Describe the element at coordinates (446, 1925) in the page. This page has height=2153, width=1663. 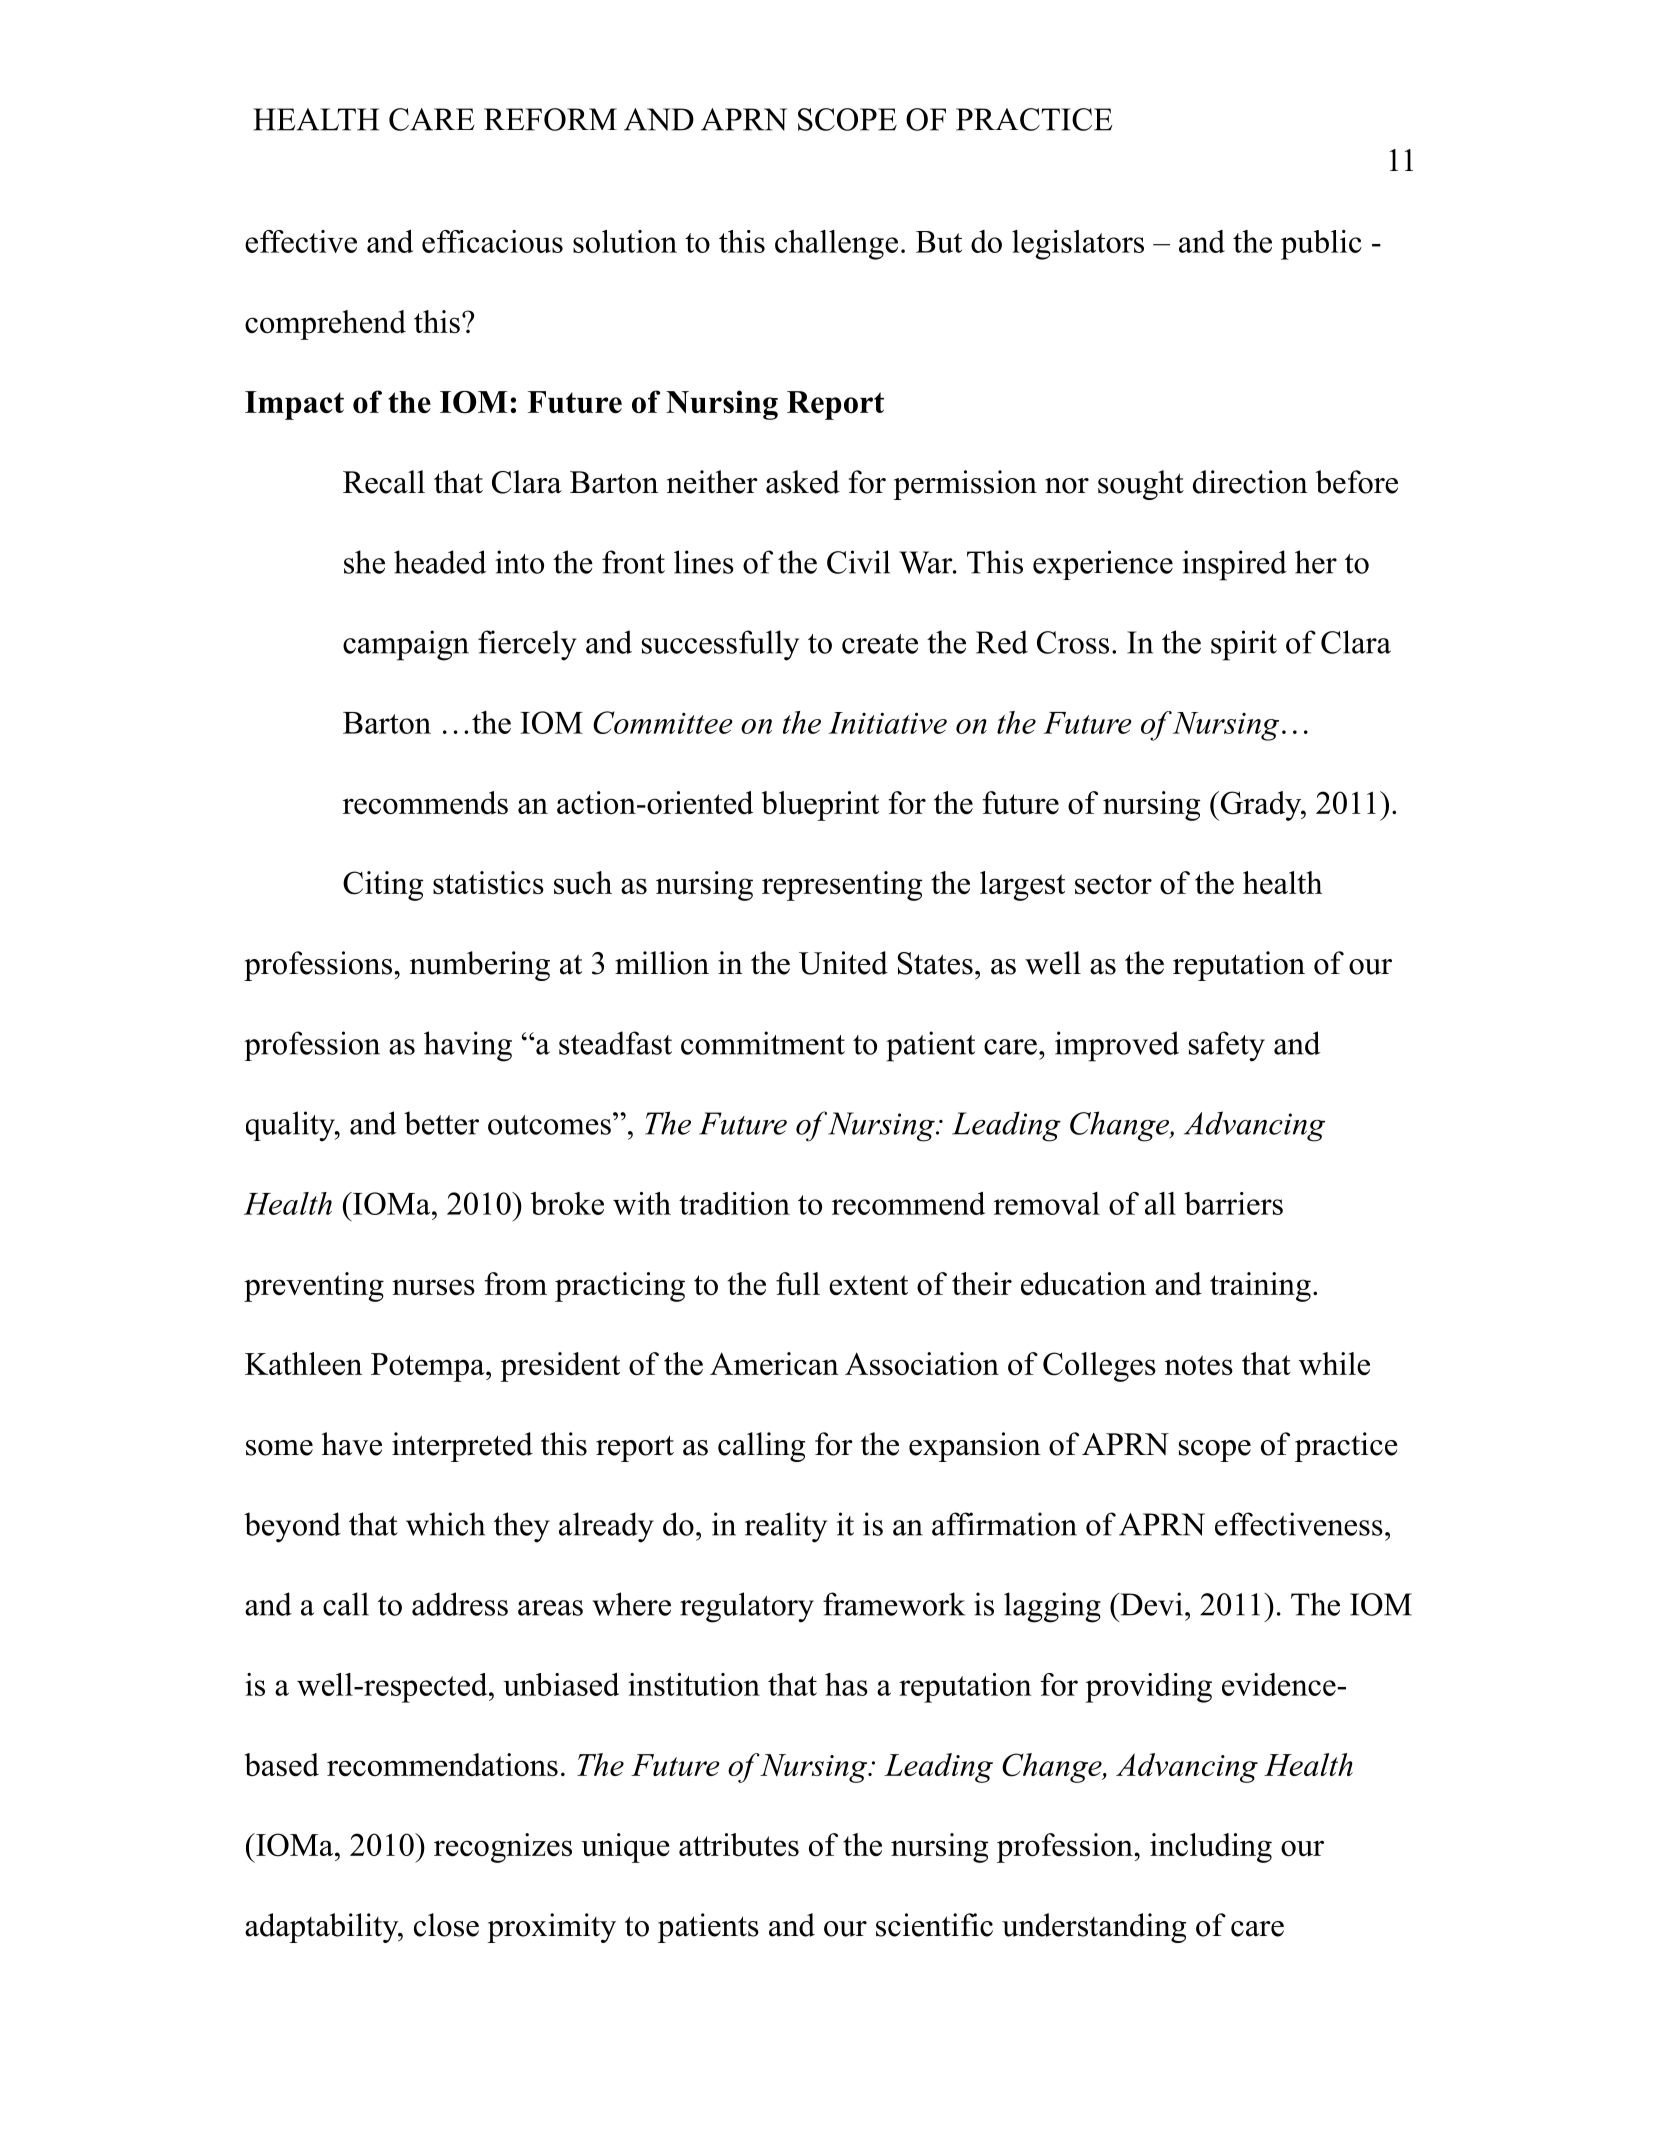
I see `close` at that location.
